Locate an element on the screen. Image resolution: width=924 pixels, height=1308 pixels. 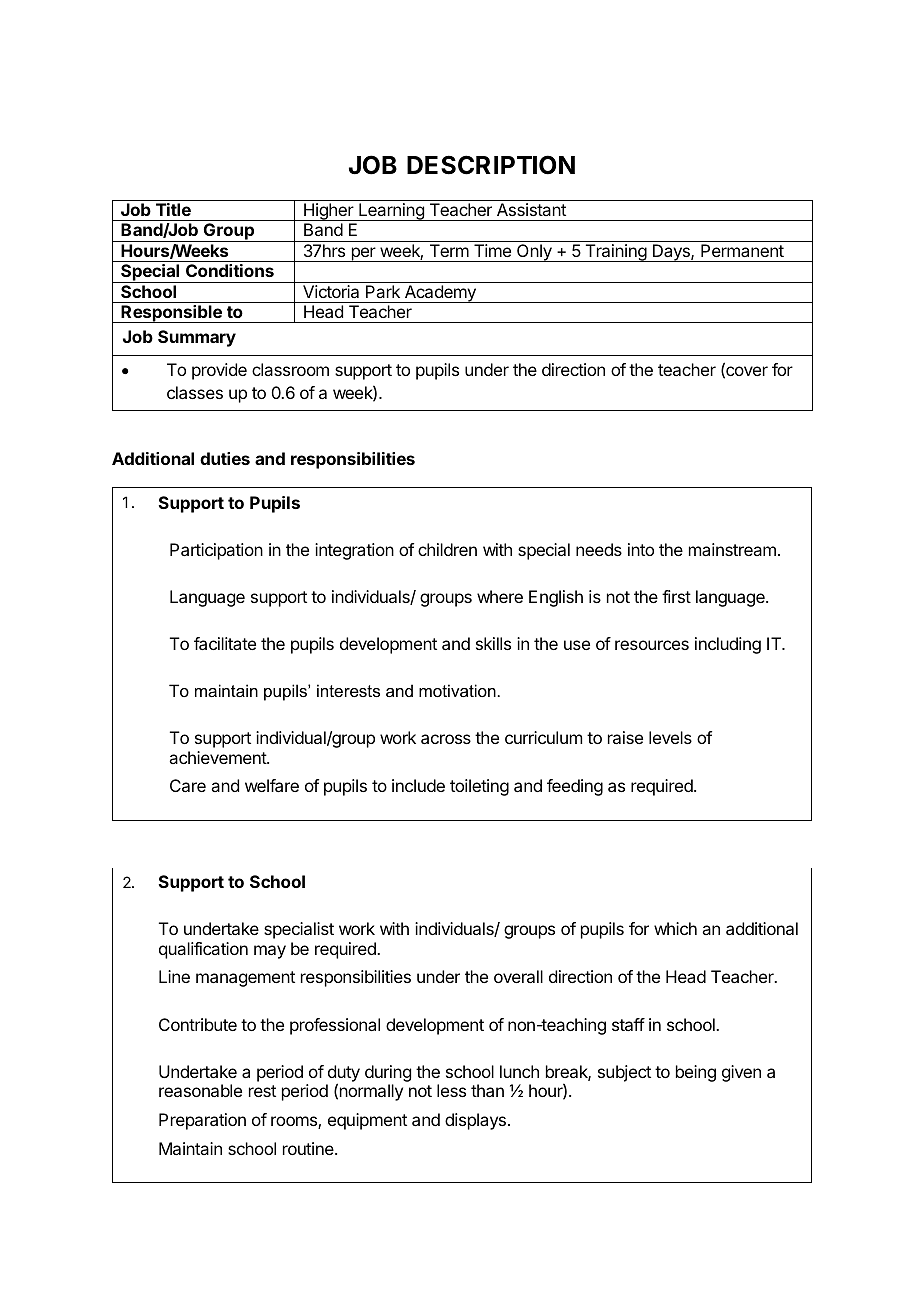
resources is located at coordinates (652, 645).
